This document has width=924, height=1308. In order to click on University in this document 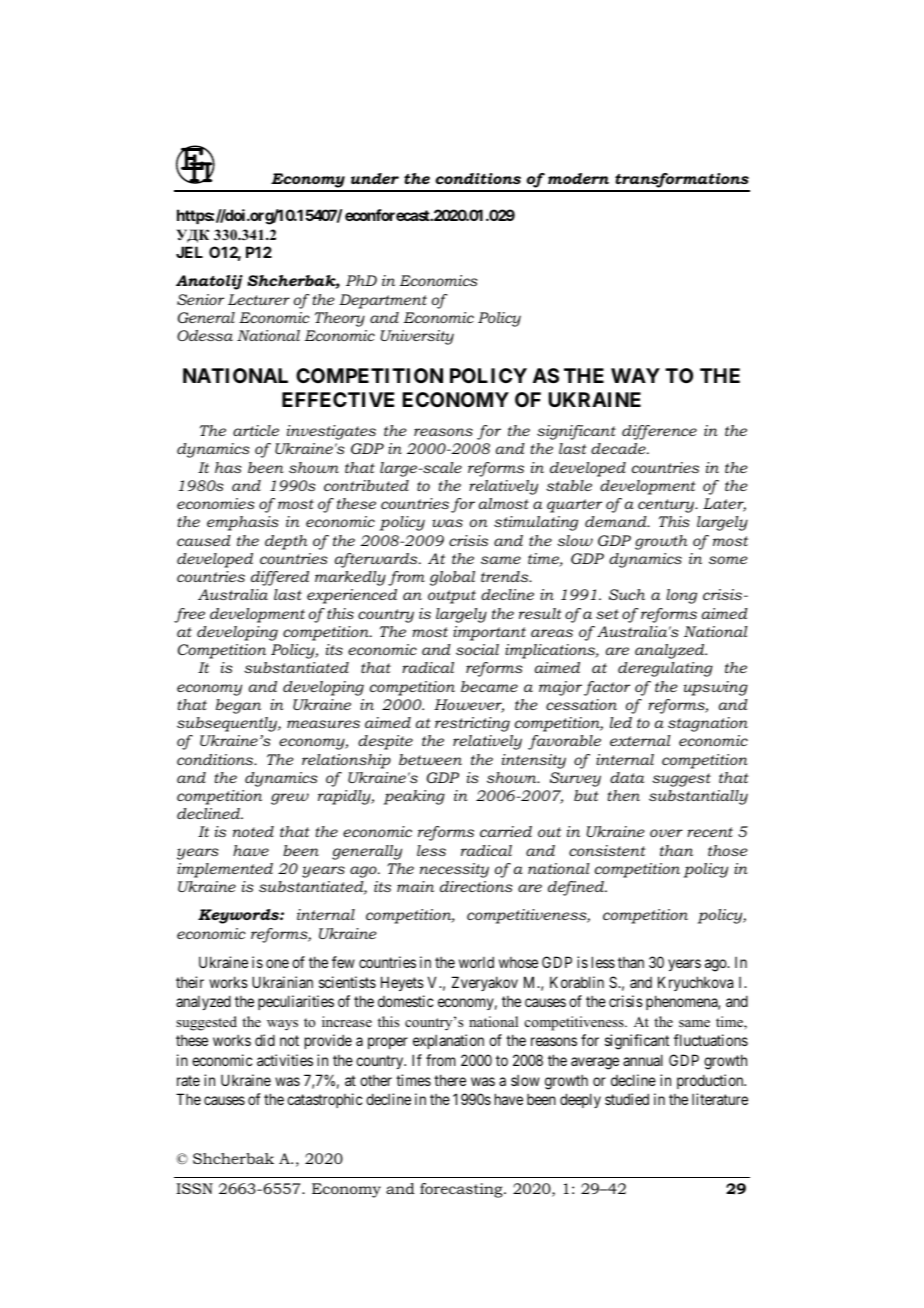, I will do `click(417, 337)`.
